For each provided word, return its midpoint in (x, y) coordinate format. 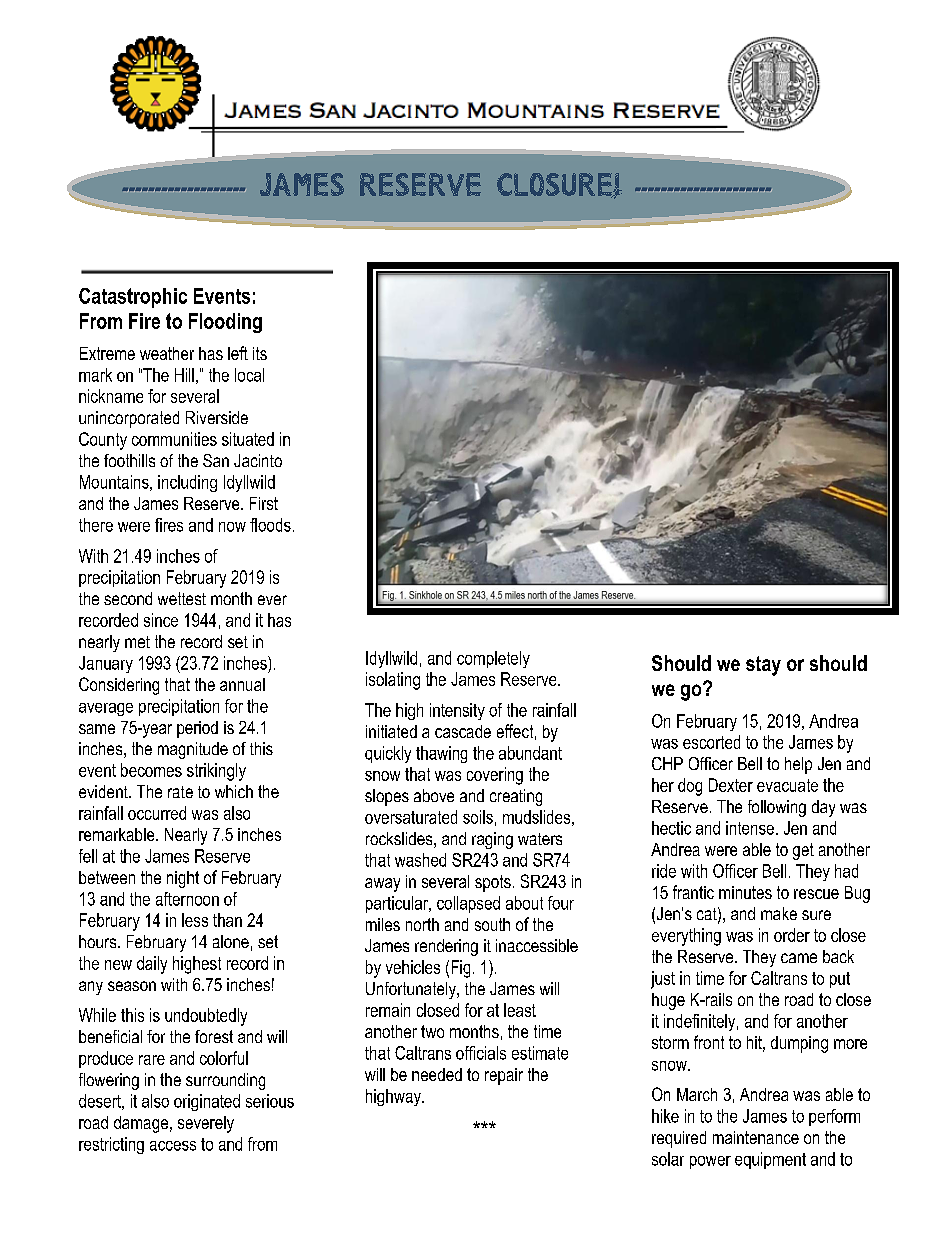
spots (493, 883)
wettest (182, 598)
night (183, 879)
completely (493, 659)
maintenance (756, 1137)
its (260, 353)
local (249, 375)
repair (504, 1076)
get (803, 851)
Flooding (225, 323)
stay (763, 666)
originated (207, 1102)
